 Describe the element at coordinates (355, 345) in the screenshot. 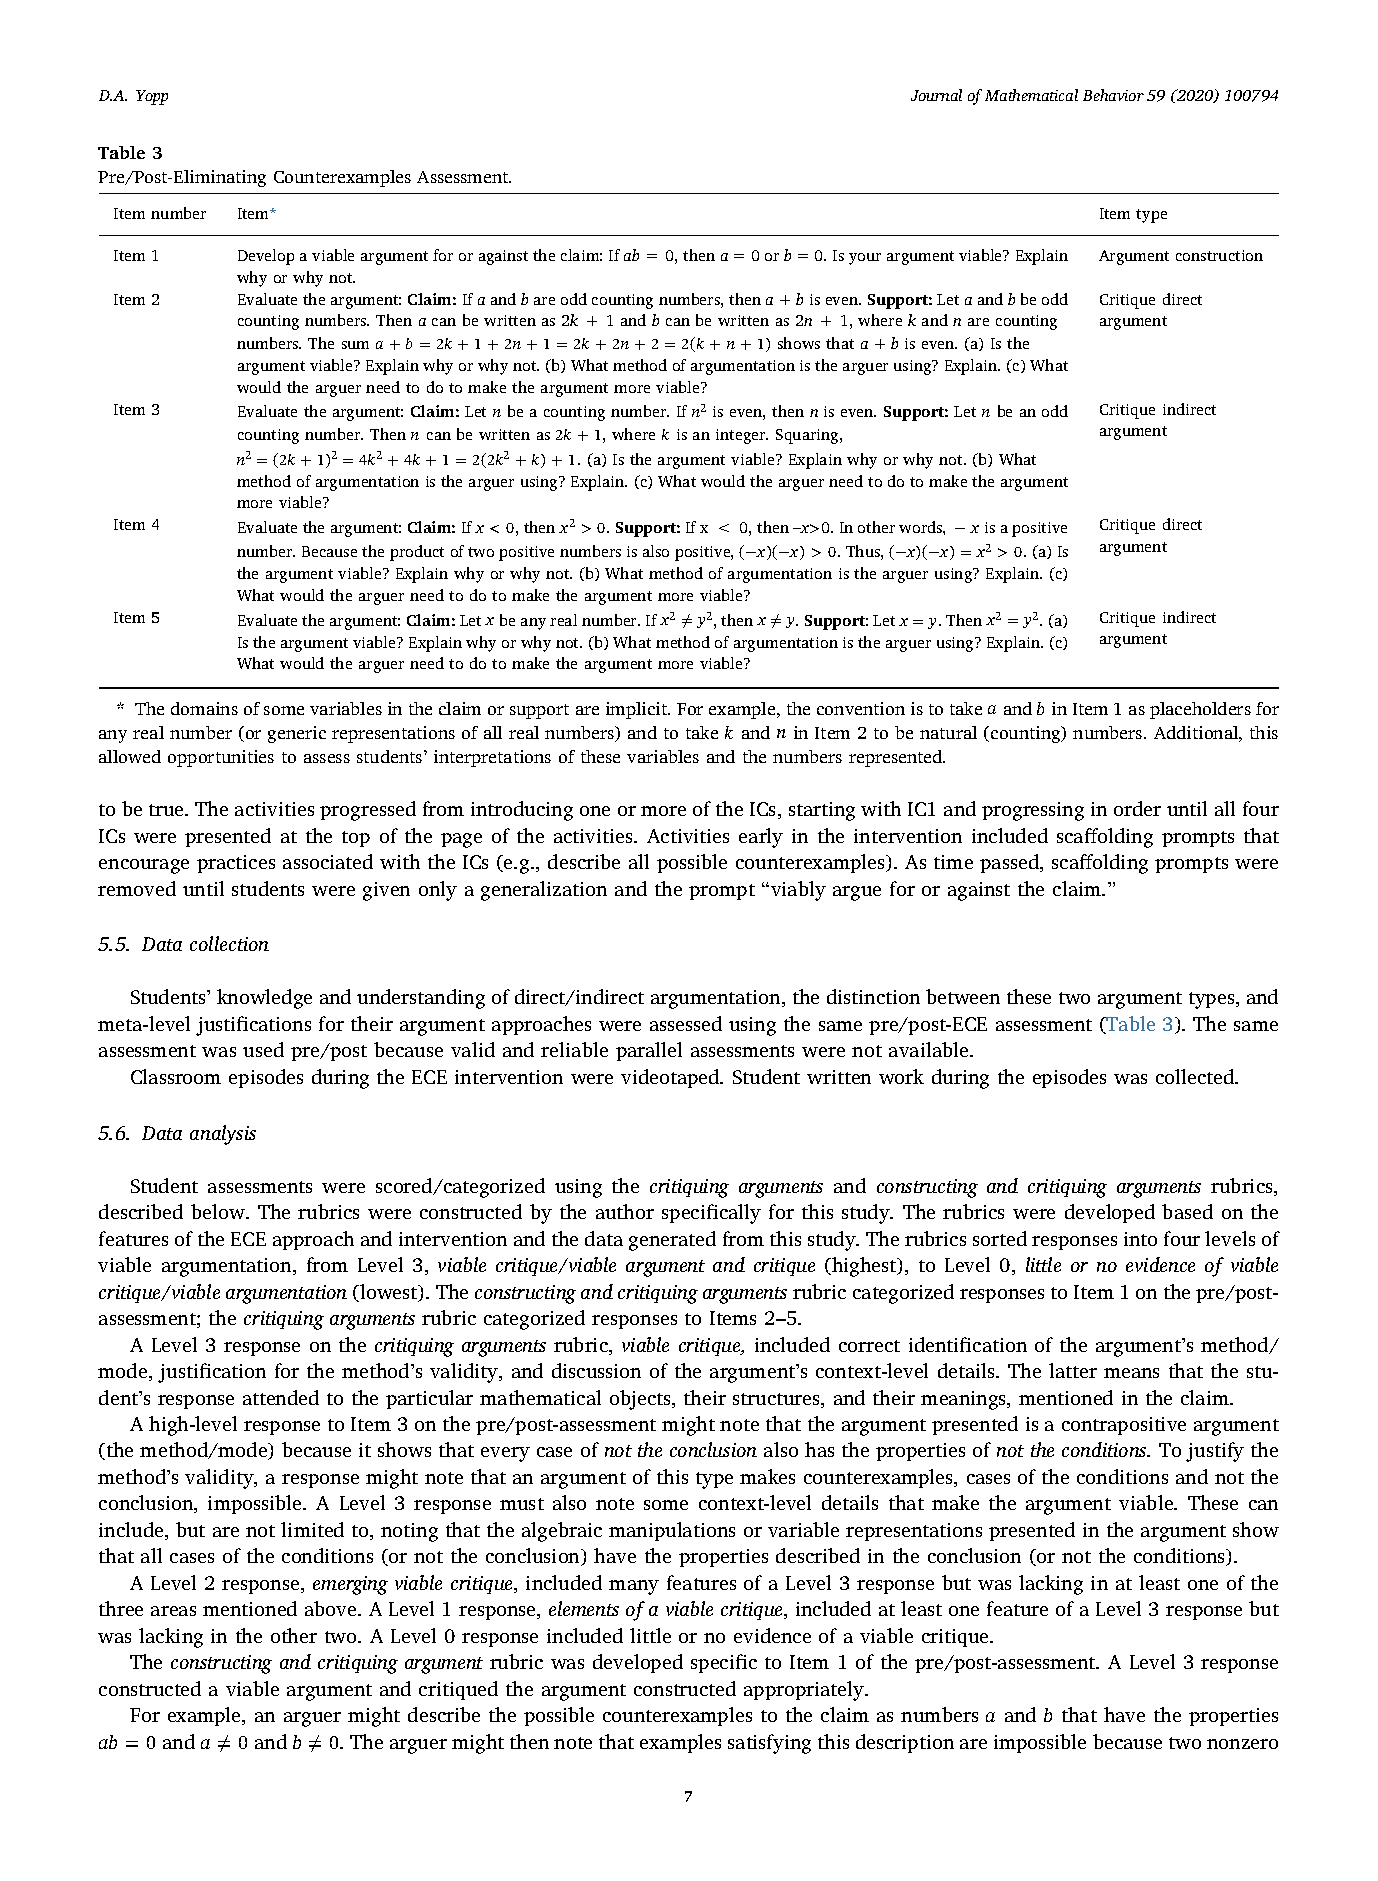

I see `sum` at that location.
